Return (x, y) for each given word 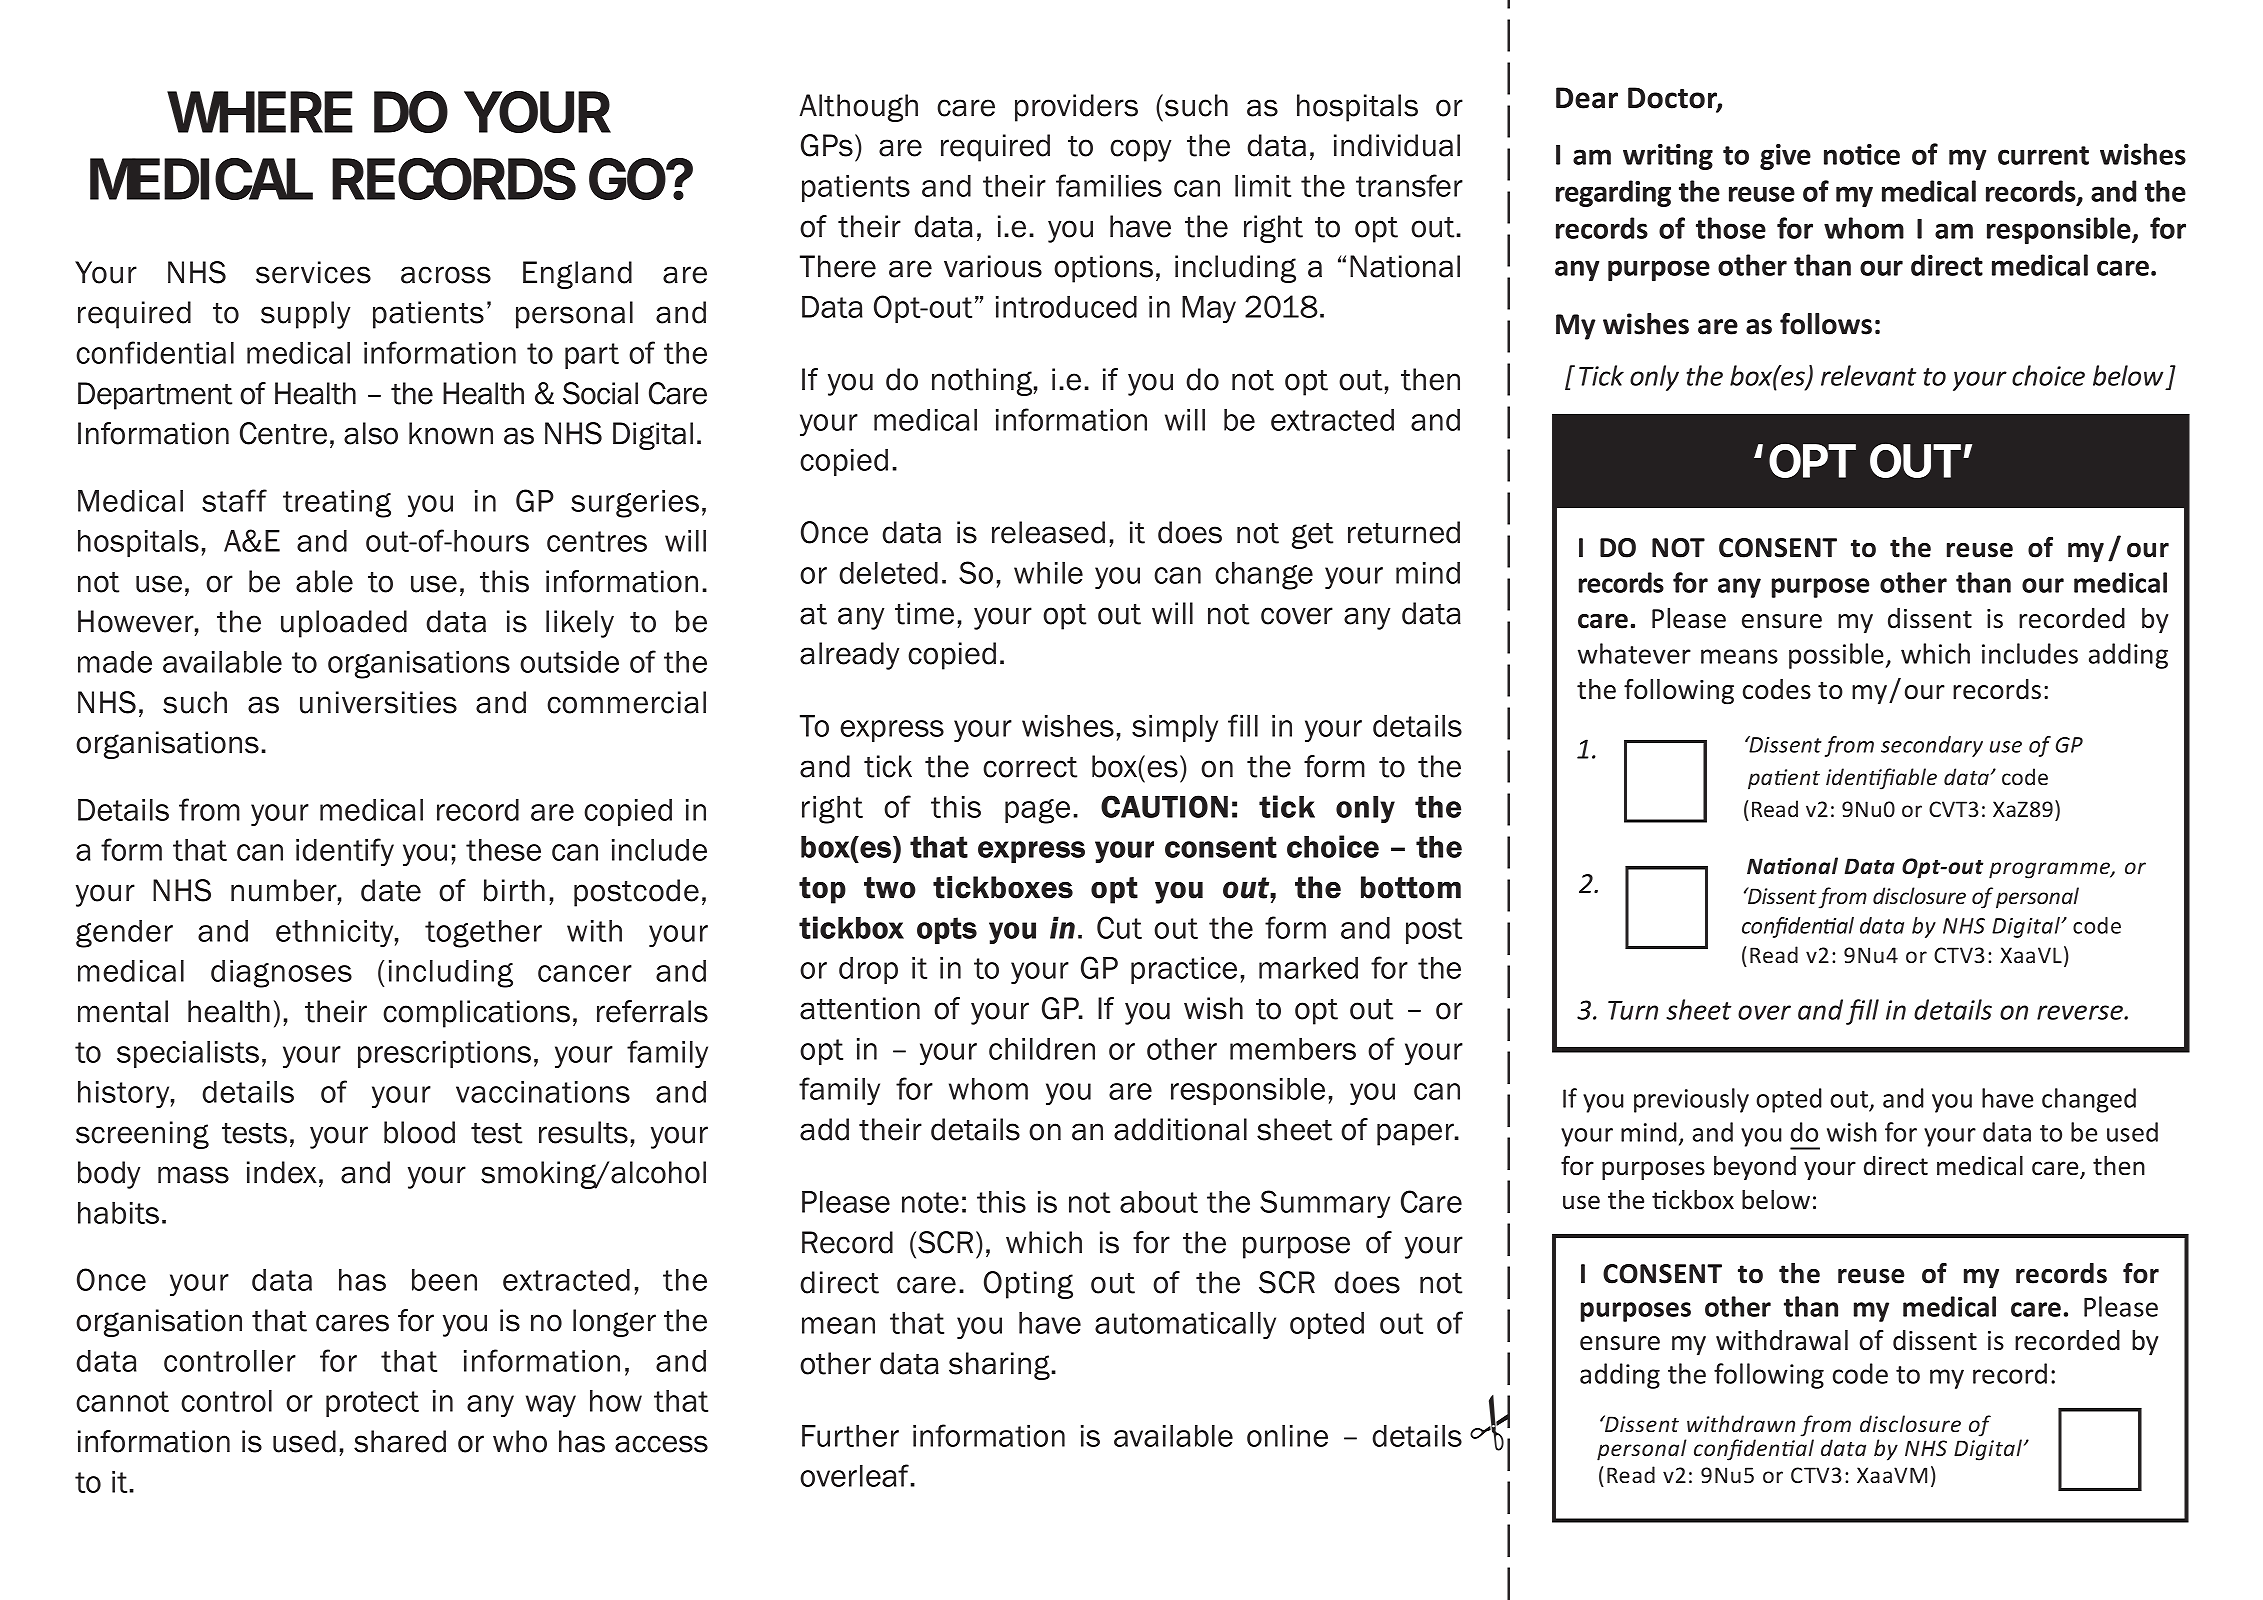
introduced (1066, 307)
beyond (1755, 1168)
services (313, 272)
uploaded (344, 624)
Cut (1119, 927)
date (391, 890)
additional (1180, 1129)
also (371, 433)
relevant (1868, 375)
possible (1836, 656)
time (924, 613)
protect (372, 1404)
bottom (1411, 887)
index (282, 1172)
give (1785, 157)
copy (1140, 150)
